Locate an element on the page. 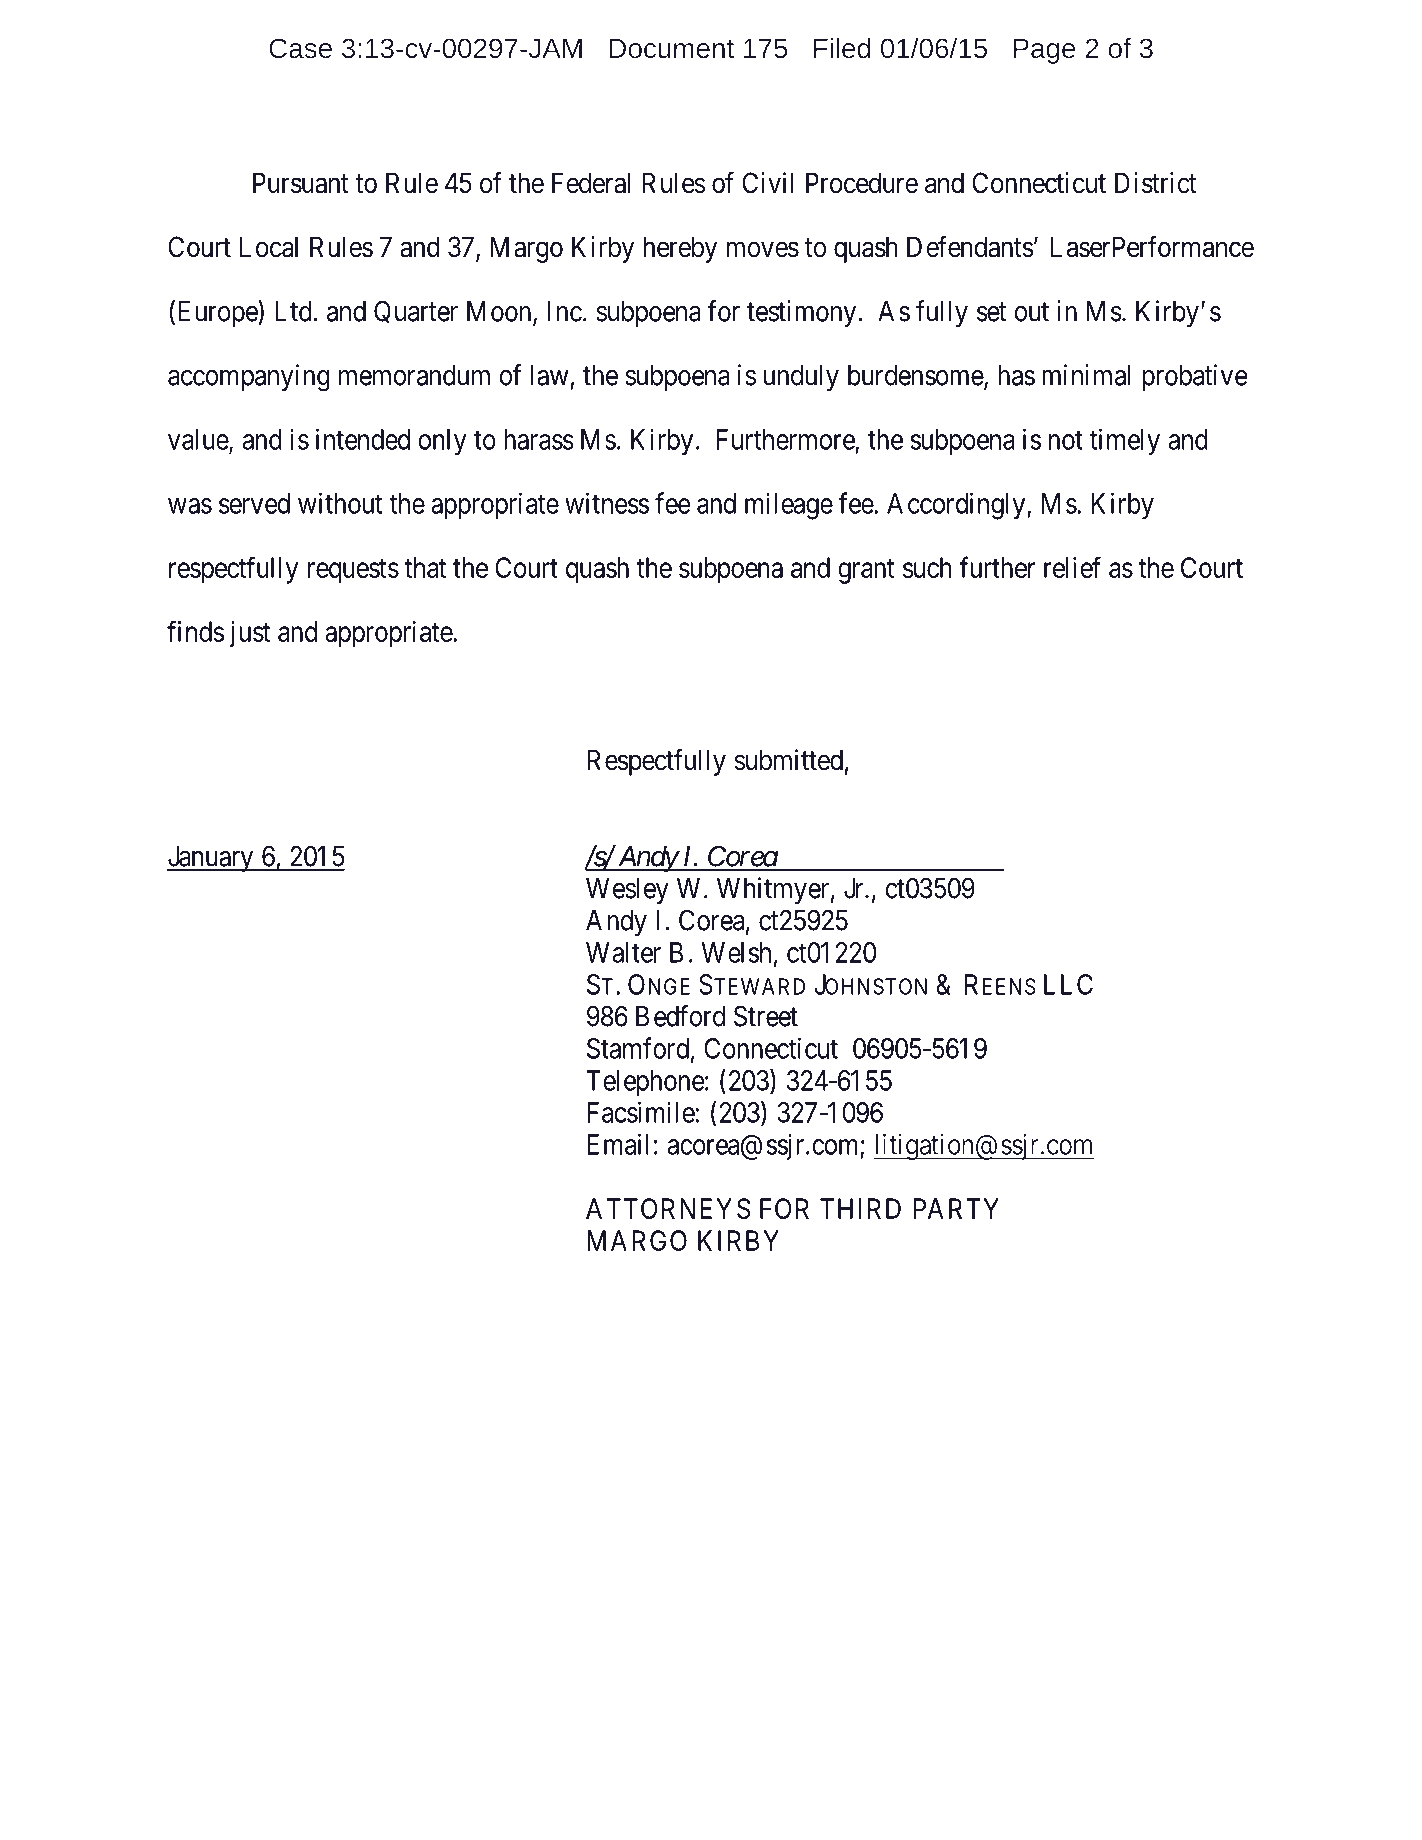  PARTY is located at coordinates (956, 1208).
